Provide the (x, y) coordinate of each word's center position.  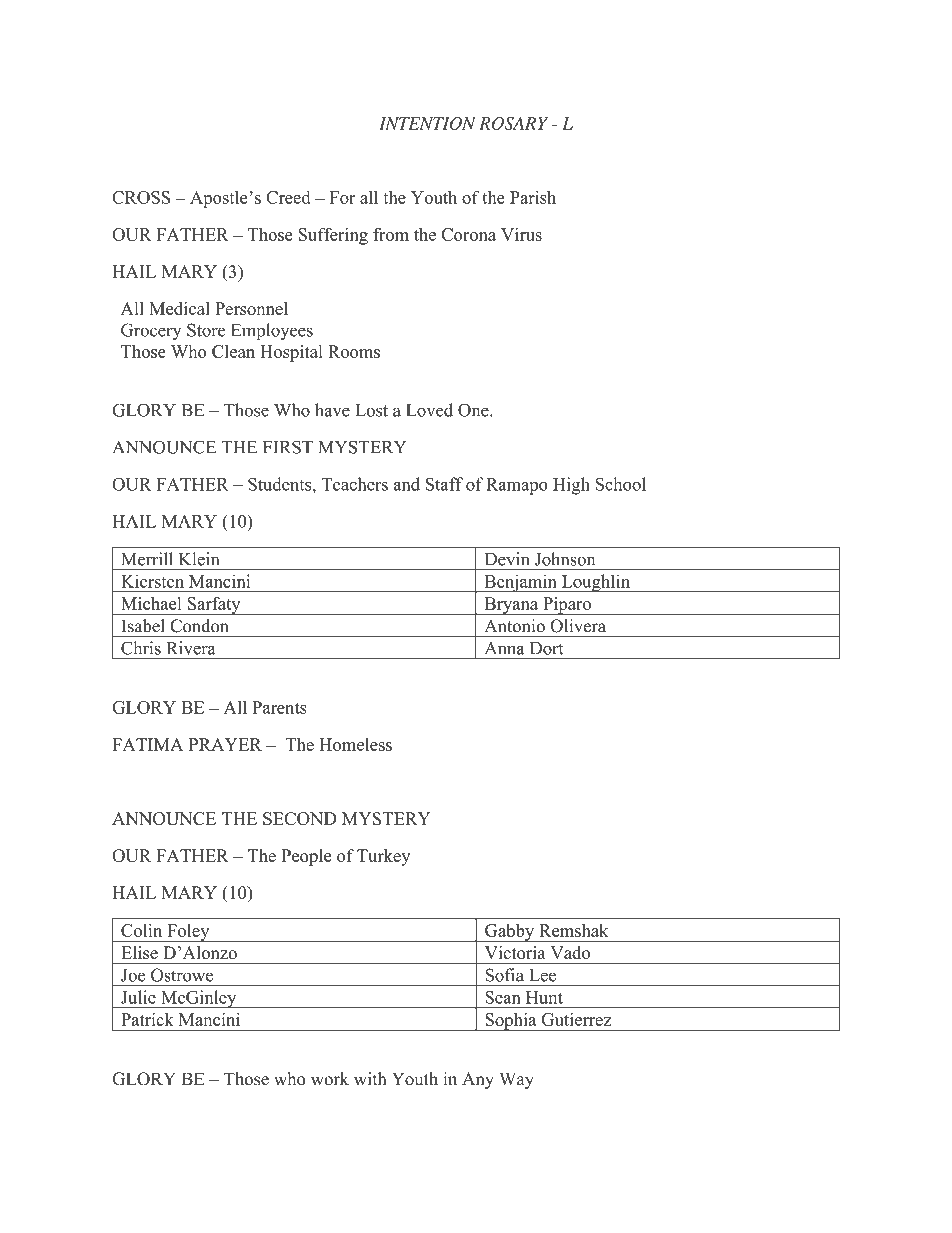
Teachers (354, 484)
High (571, 486)
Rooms (354, 351)
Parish (533, 197)
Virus (521, 234)
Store (206, 330)
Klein (199, 559)
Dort (546, 648)
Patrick (147, 1019)
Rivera (191, 648)
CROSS (141, 197)
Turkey (383, 857)
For (343, 197)
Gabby (510, 933)
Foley (188, 933)
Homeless (355, 744)
